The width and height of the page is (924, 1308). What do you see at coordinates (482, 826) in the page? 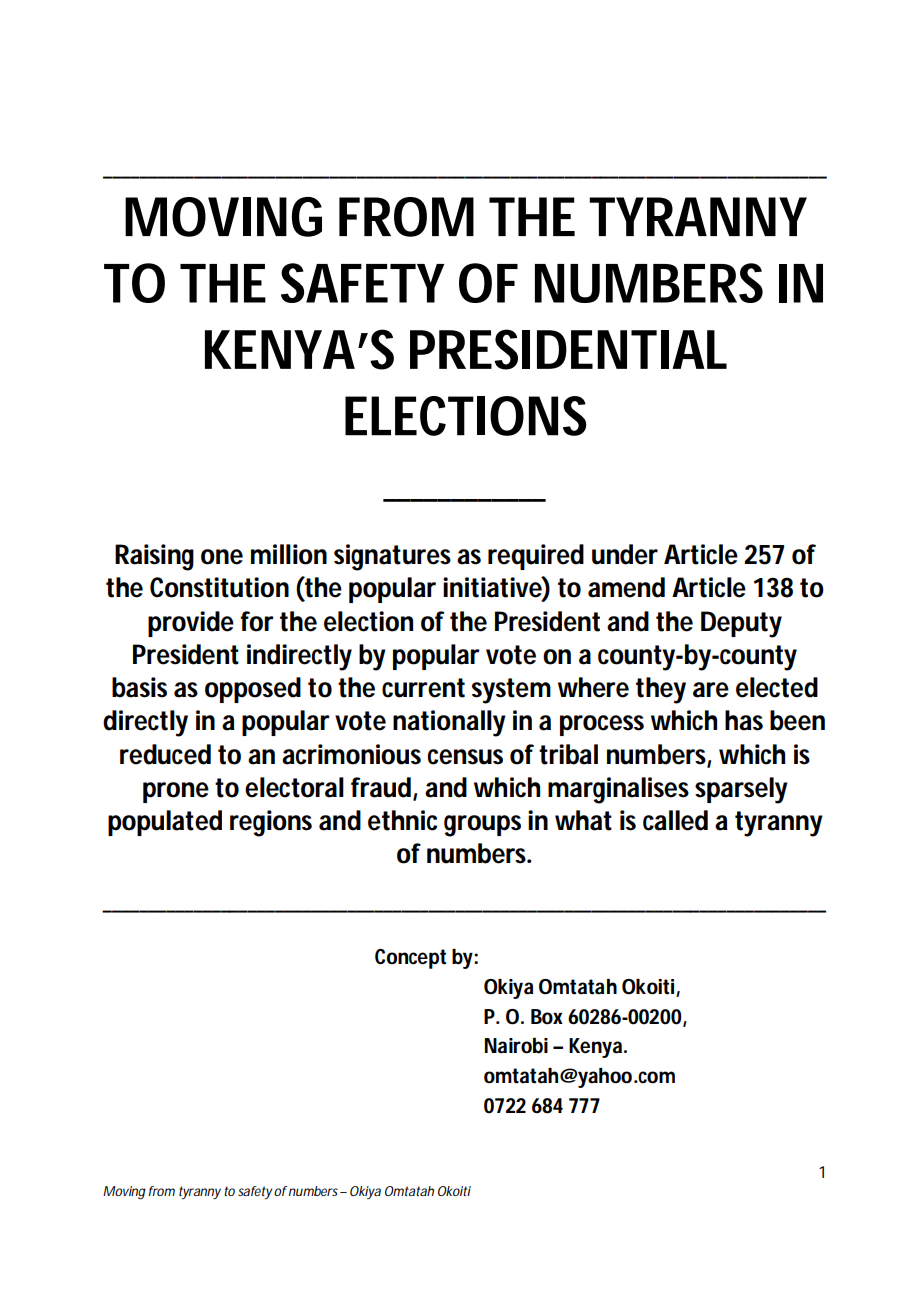
I see `groups` at bounding box center [482, 826].
